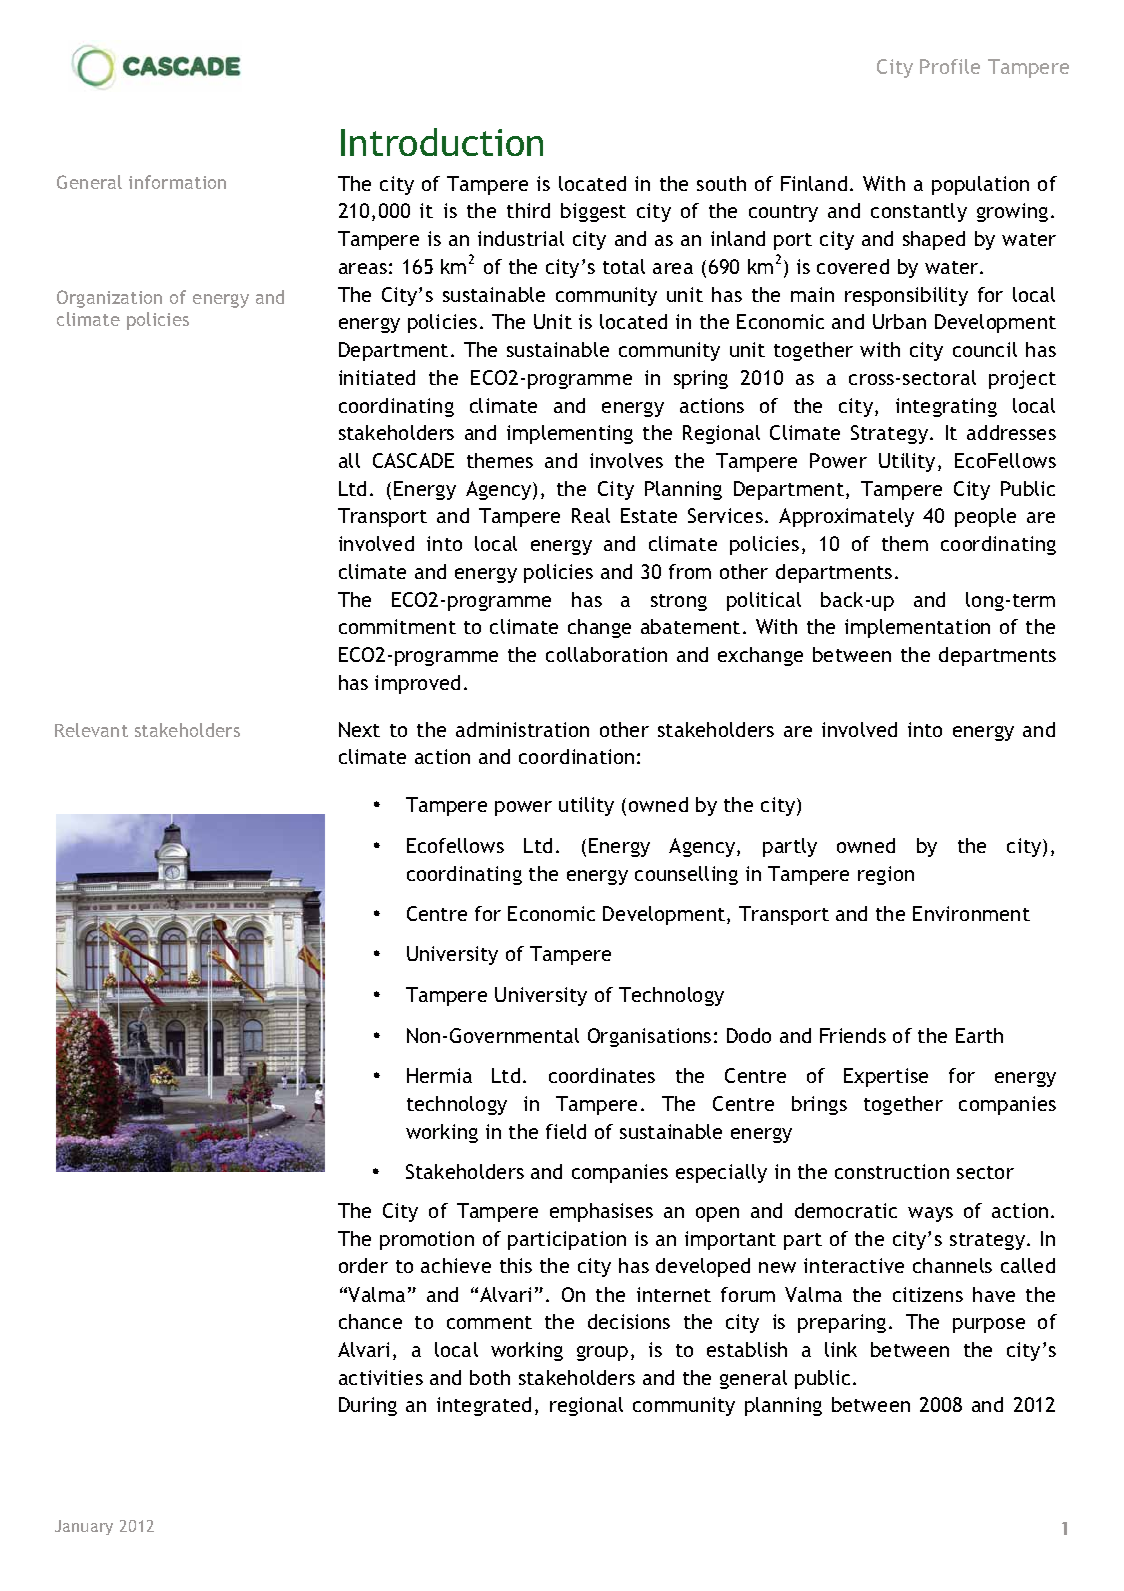  Describe the element at coordinates (971, 913) in the image. I see `Environment` at that location.
